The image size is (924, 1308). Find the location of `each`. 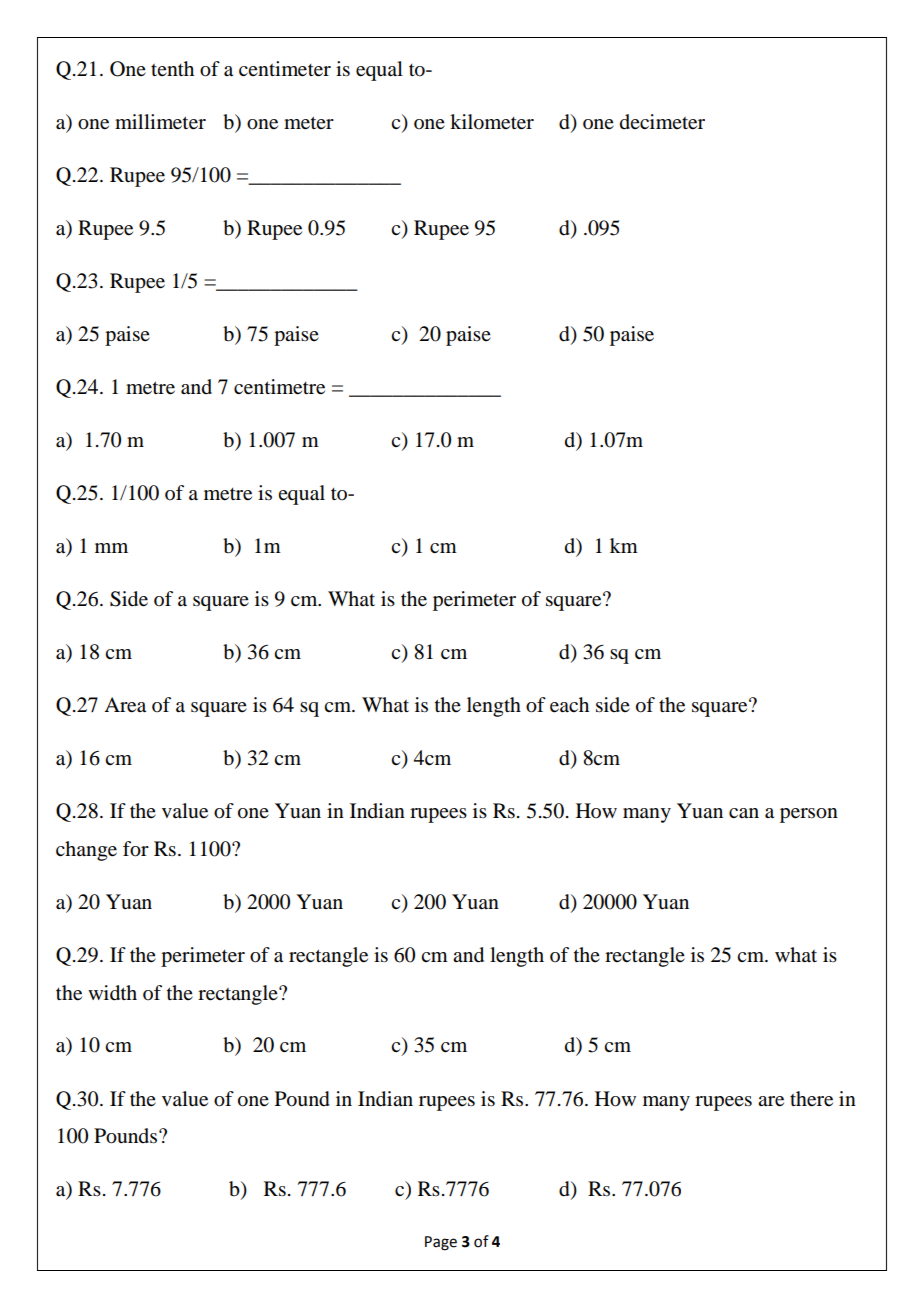

each is located at coordinates (569, 705).
